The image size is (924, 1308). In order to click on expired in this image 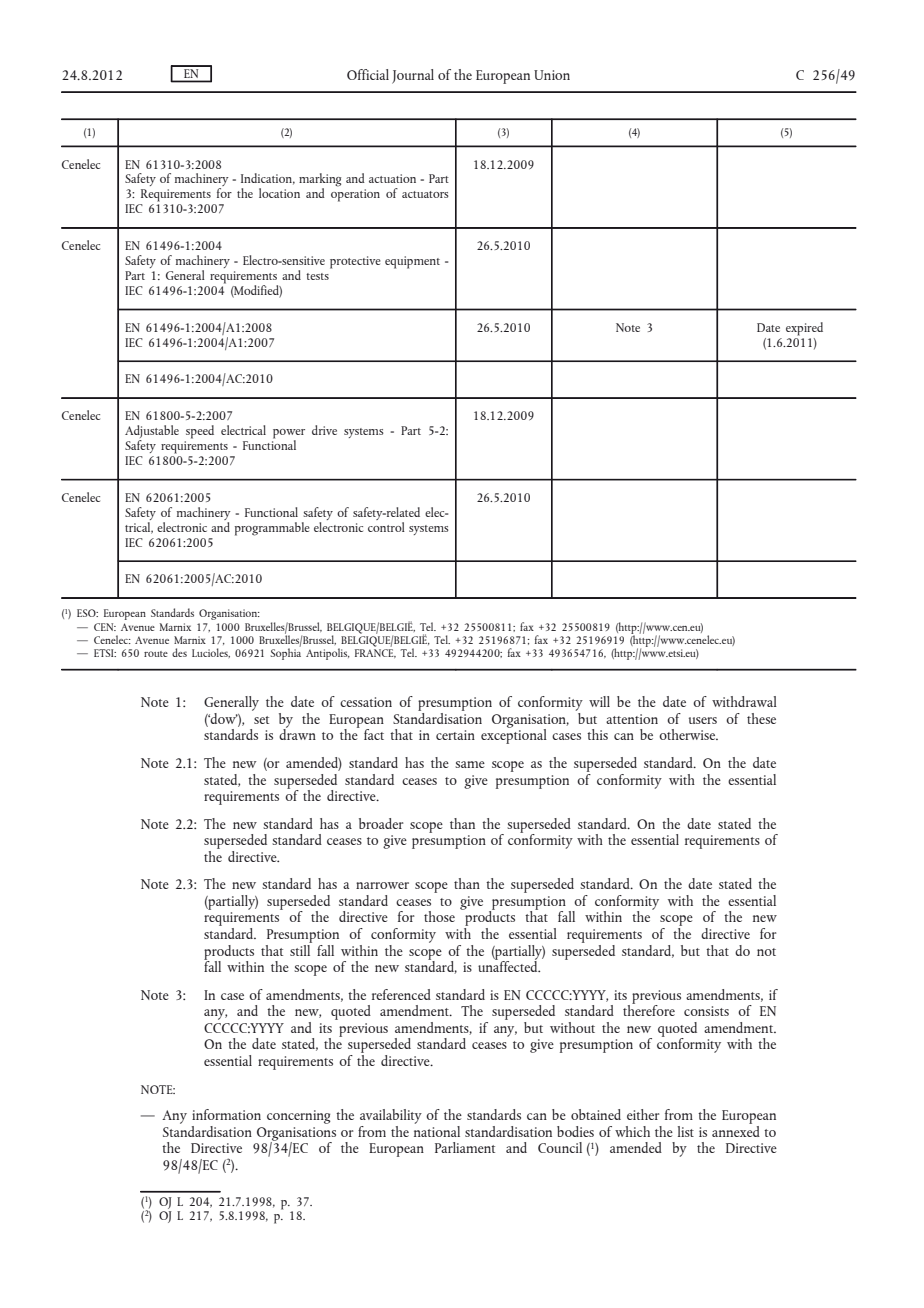, I will do `click(804, 329)`.
